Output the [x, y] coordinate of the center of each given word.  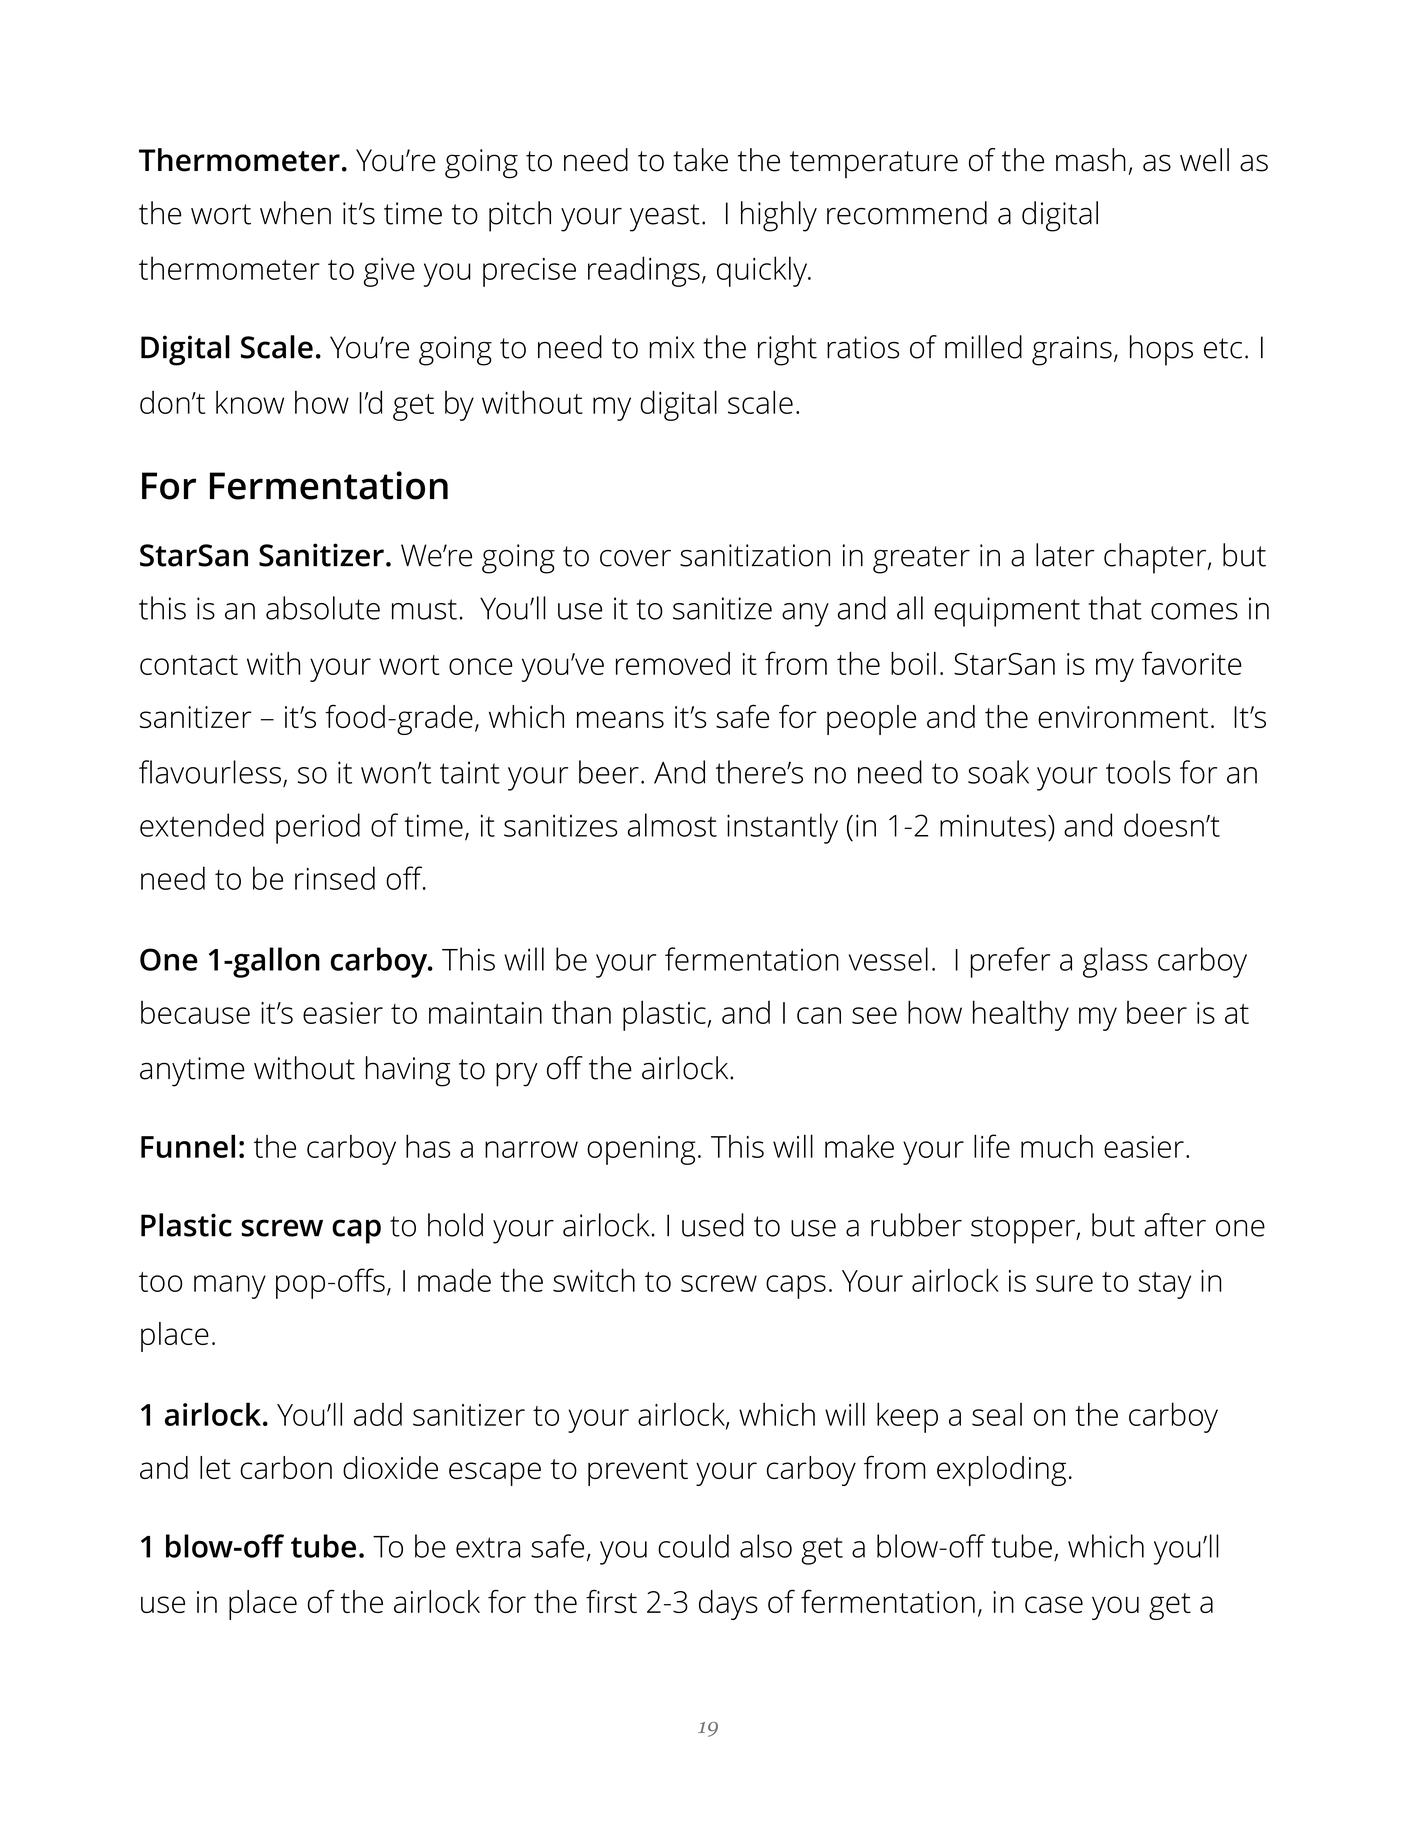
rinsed [335, 878]
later [1065, 555]
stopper [1024, 1230]
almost [672, 825]
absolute [323, 608]
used [713, 1225]
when [295, 213]
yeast [665, 218]
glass [1115, 962]
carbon [286, 1467]
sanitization [755, 555]
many [230, 1287]
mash [1091, 160]
